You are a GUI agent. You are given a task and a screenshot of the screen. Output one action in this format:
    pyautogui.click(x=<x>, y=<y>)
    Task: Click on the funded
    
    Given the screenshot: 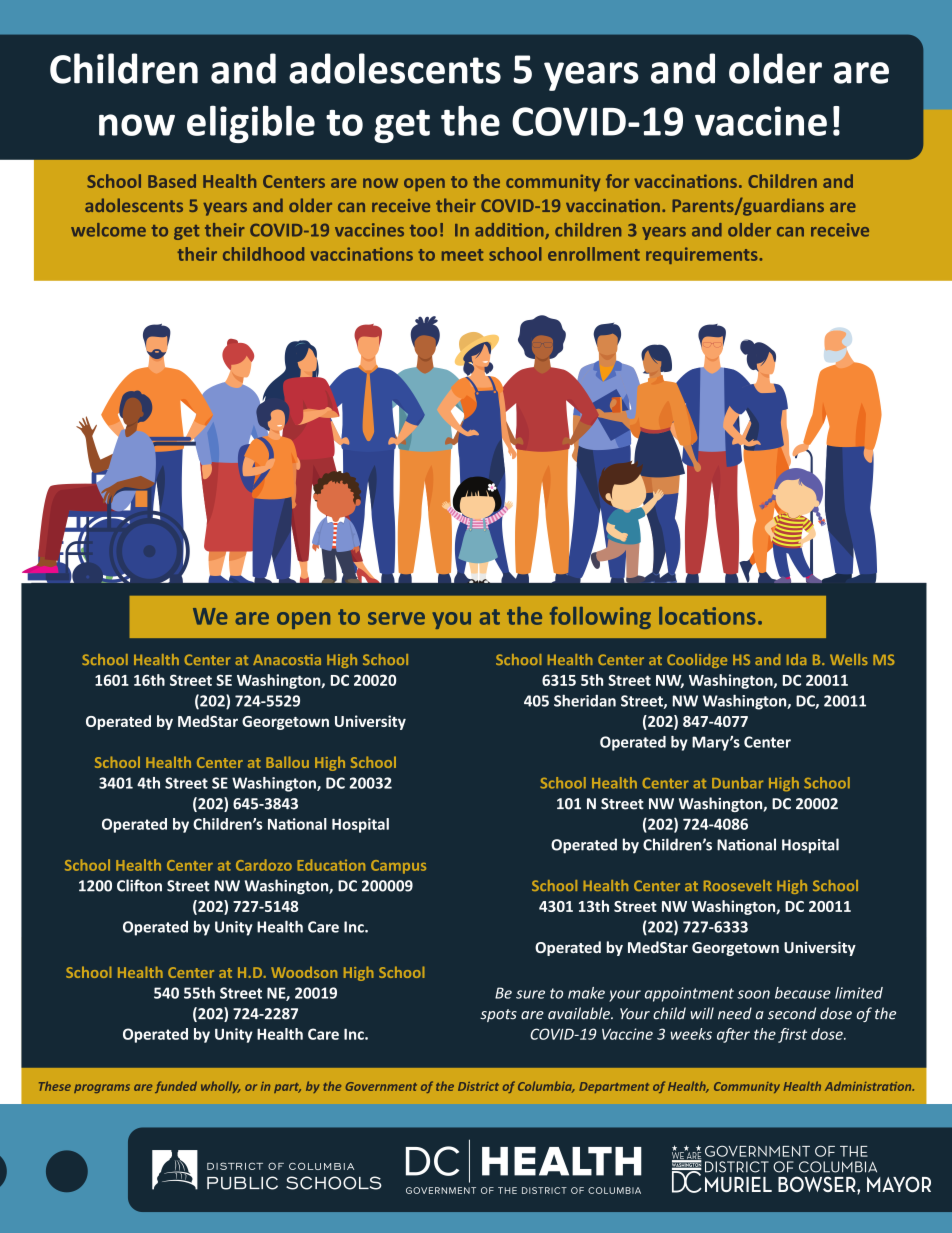 What is the action you would take?
    pyautogui.click(x=176, y=1087)
